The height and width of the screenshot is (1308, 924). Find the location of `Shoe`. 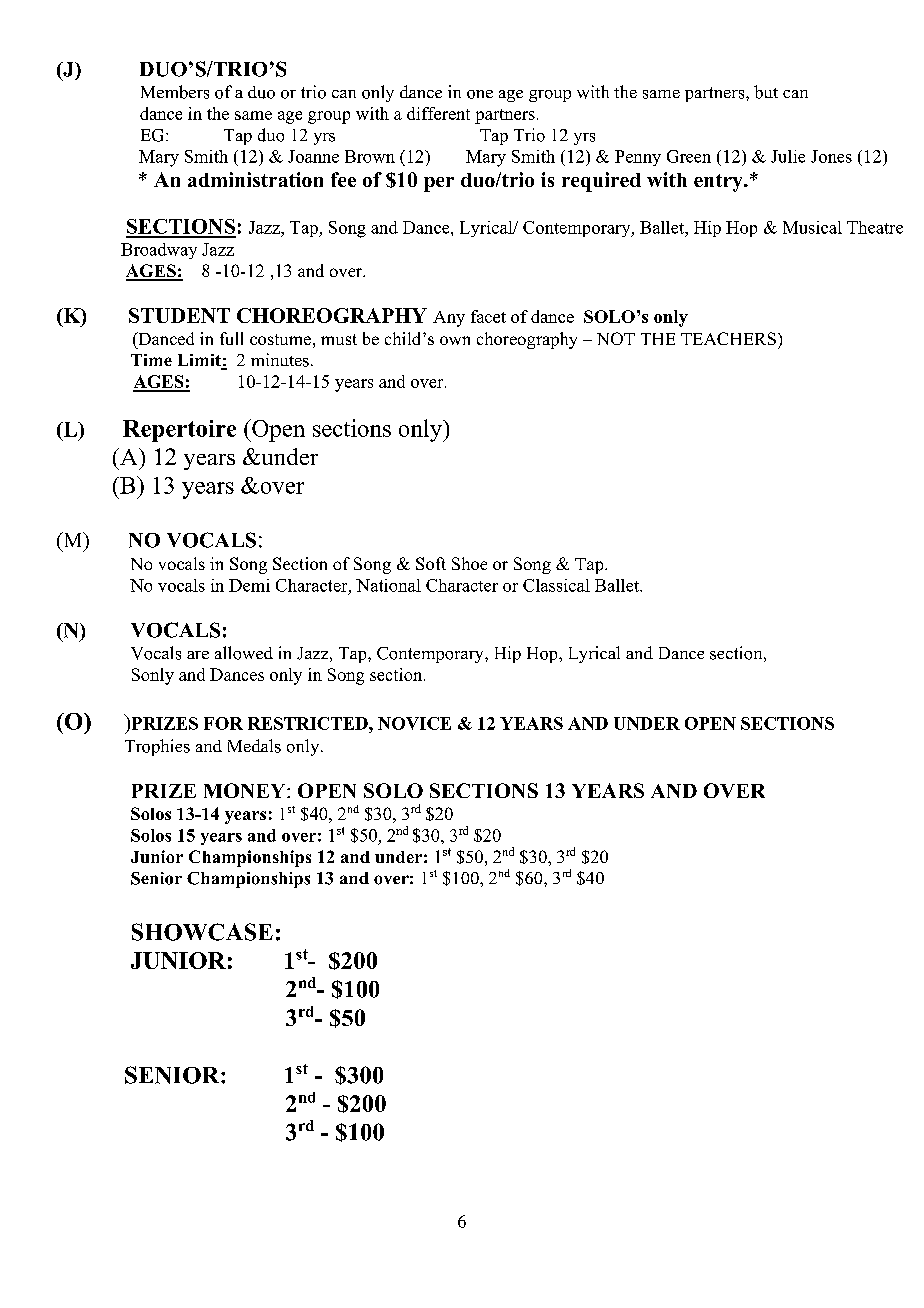

Shoe is located at coordinates (469, 563).
